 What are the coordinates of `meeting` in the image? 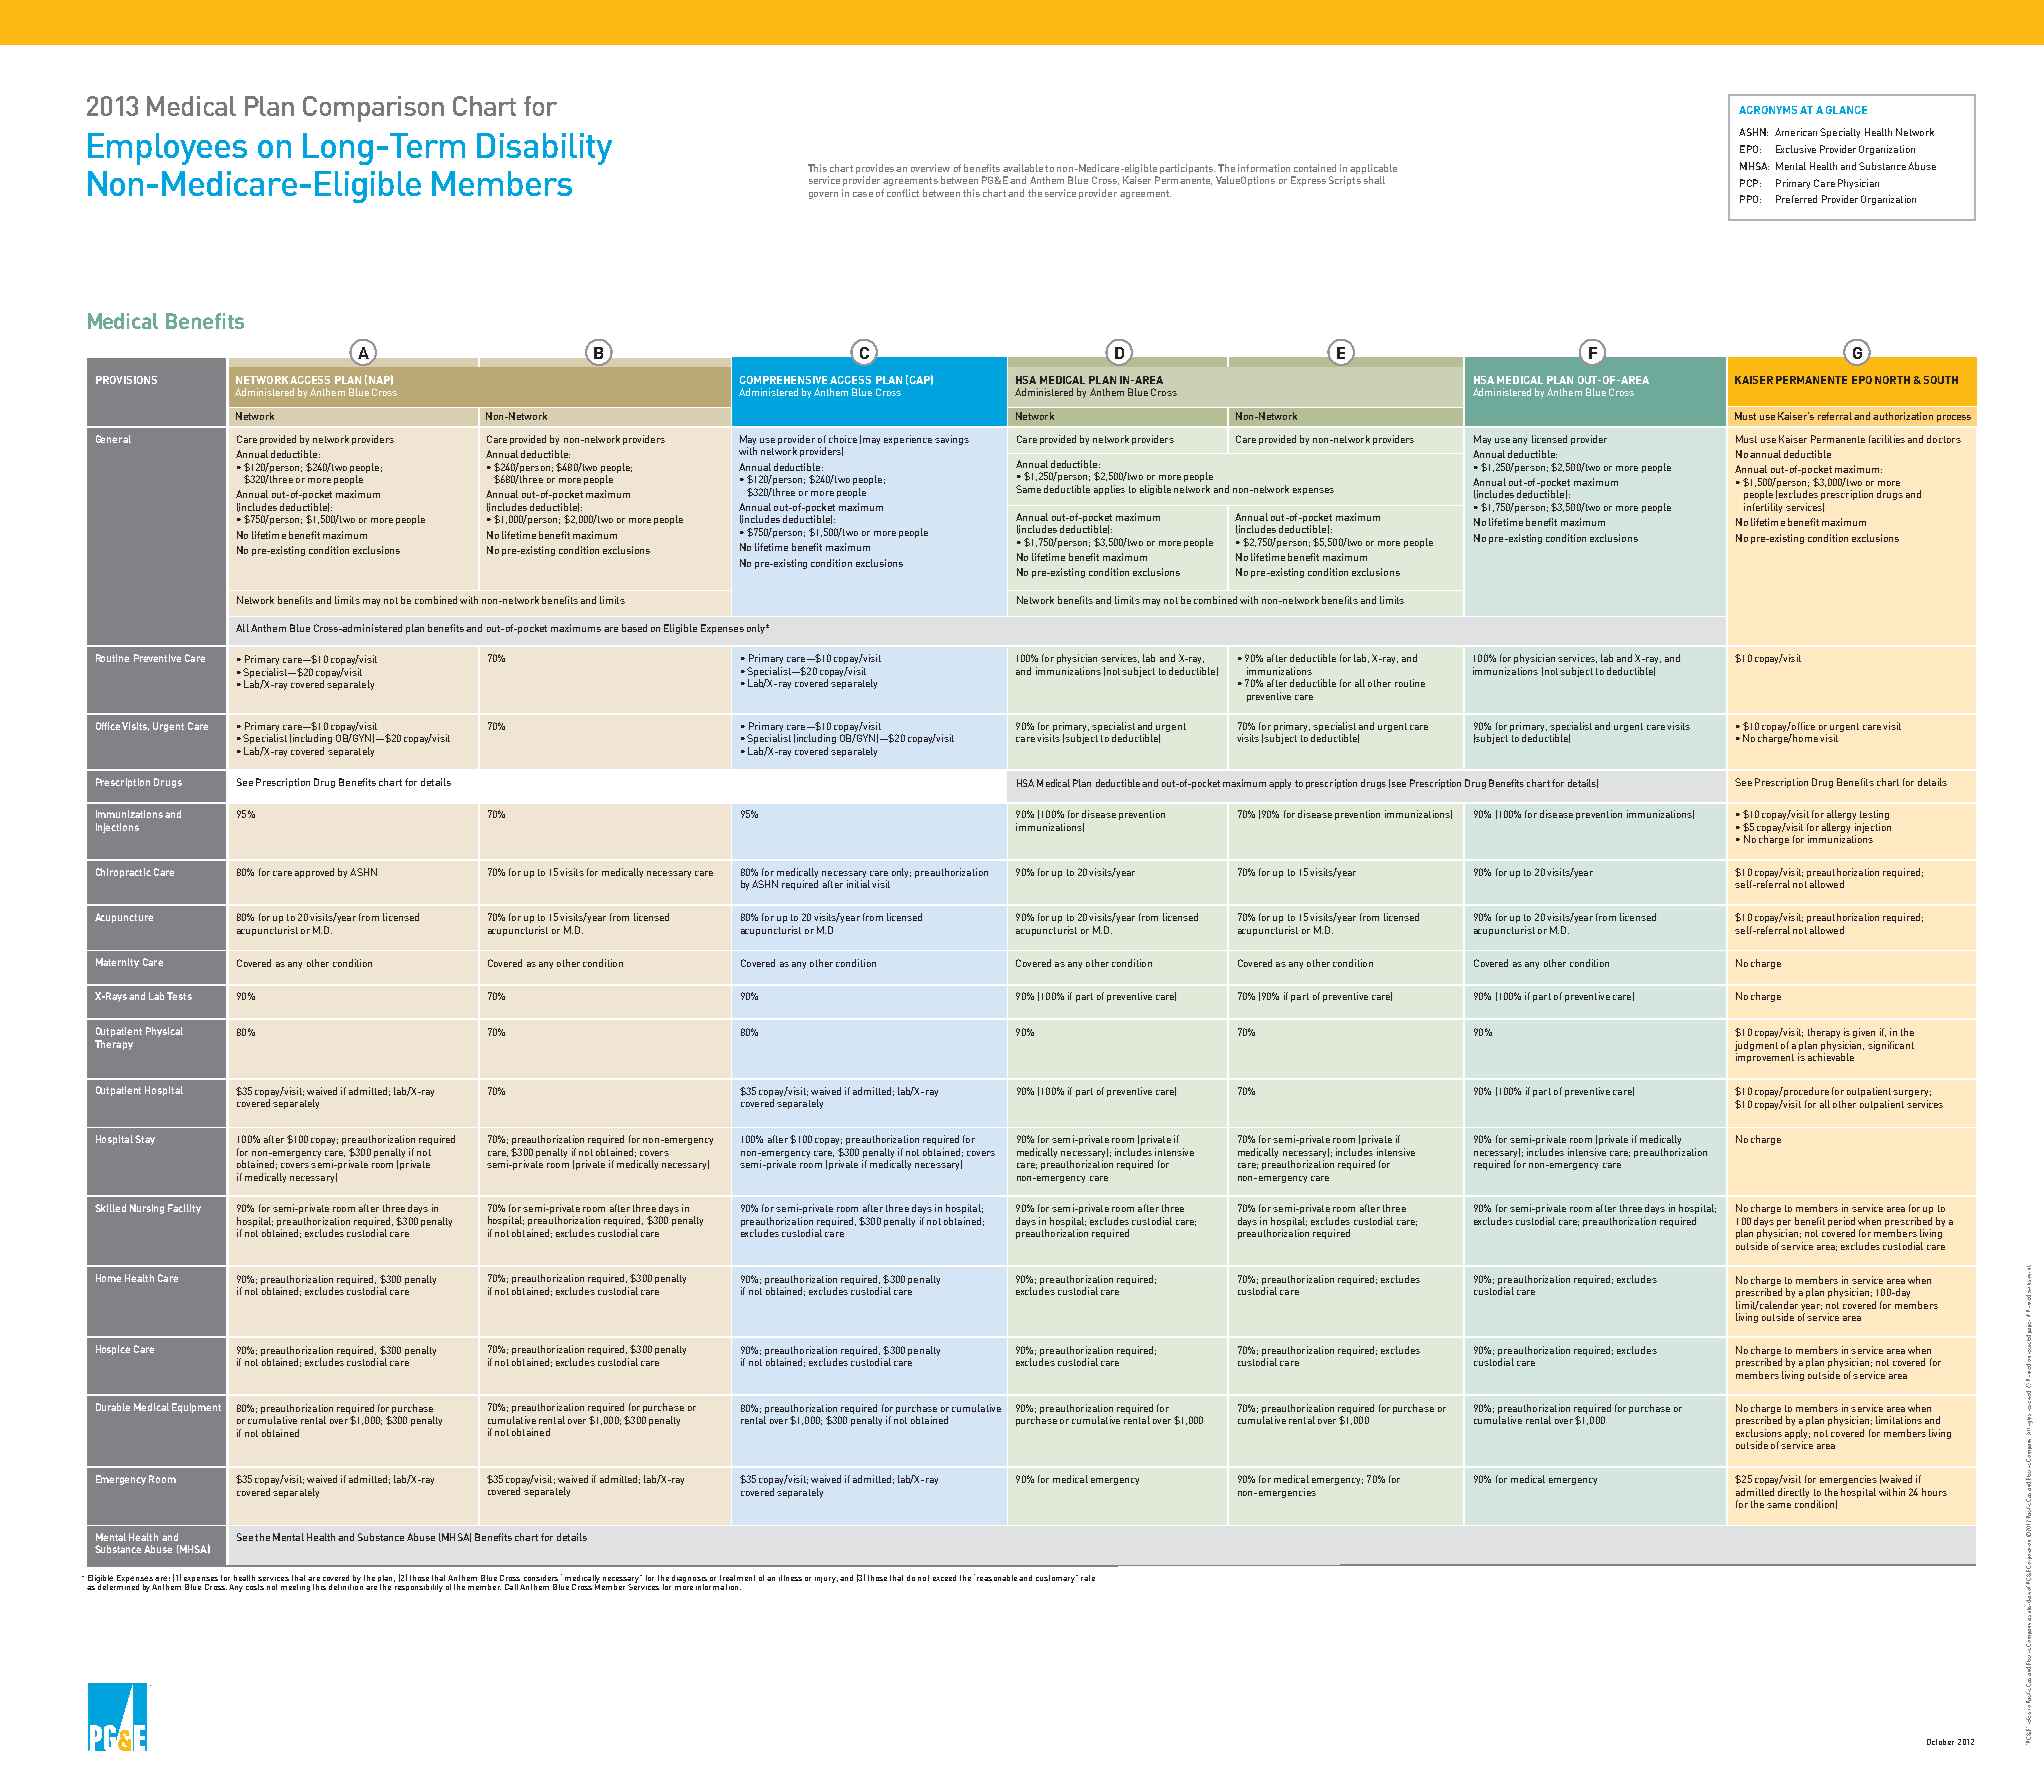 It's located at (295, 1588).
